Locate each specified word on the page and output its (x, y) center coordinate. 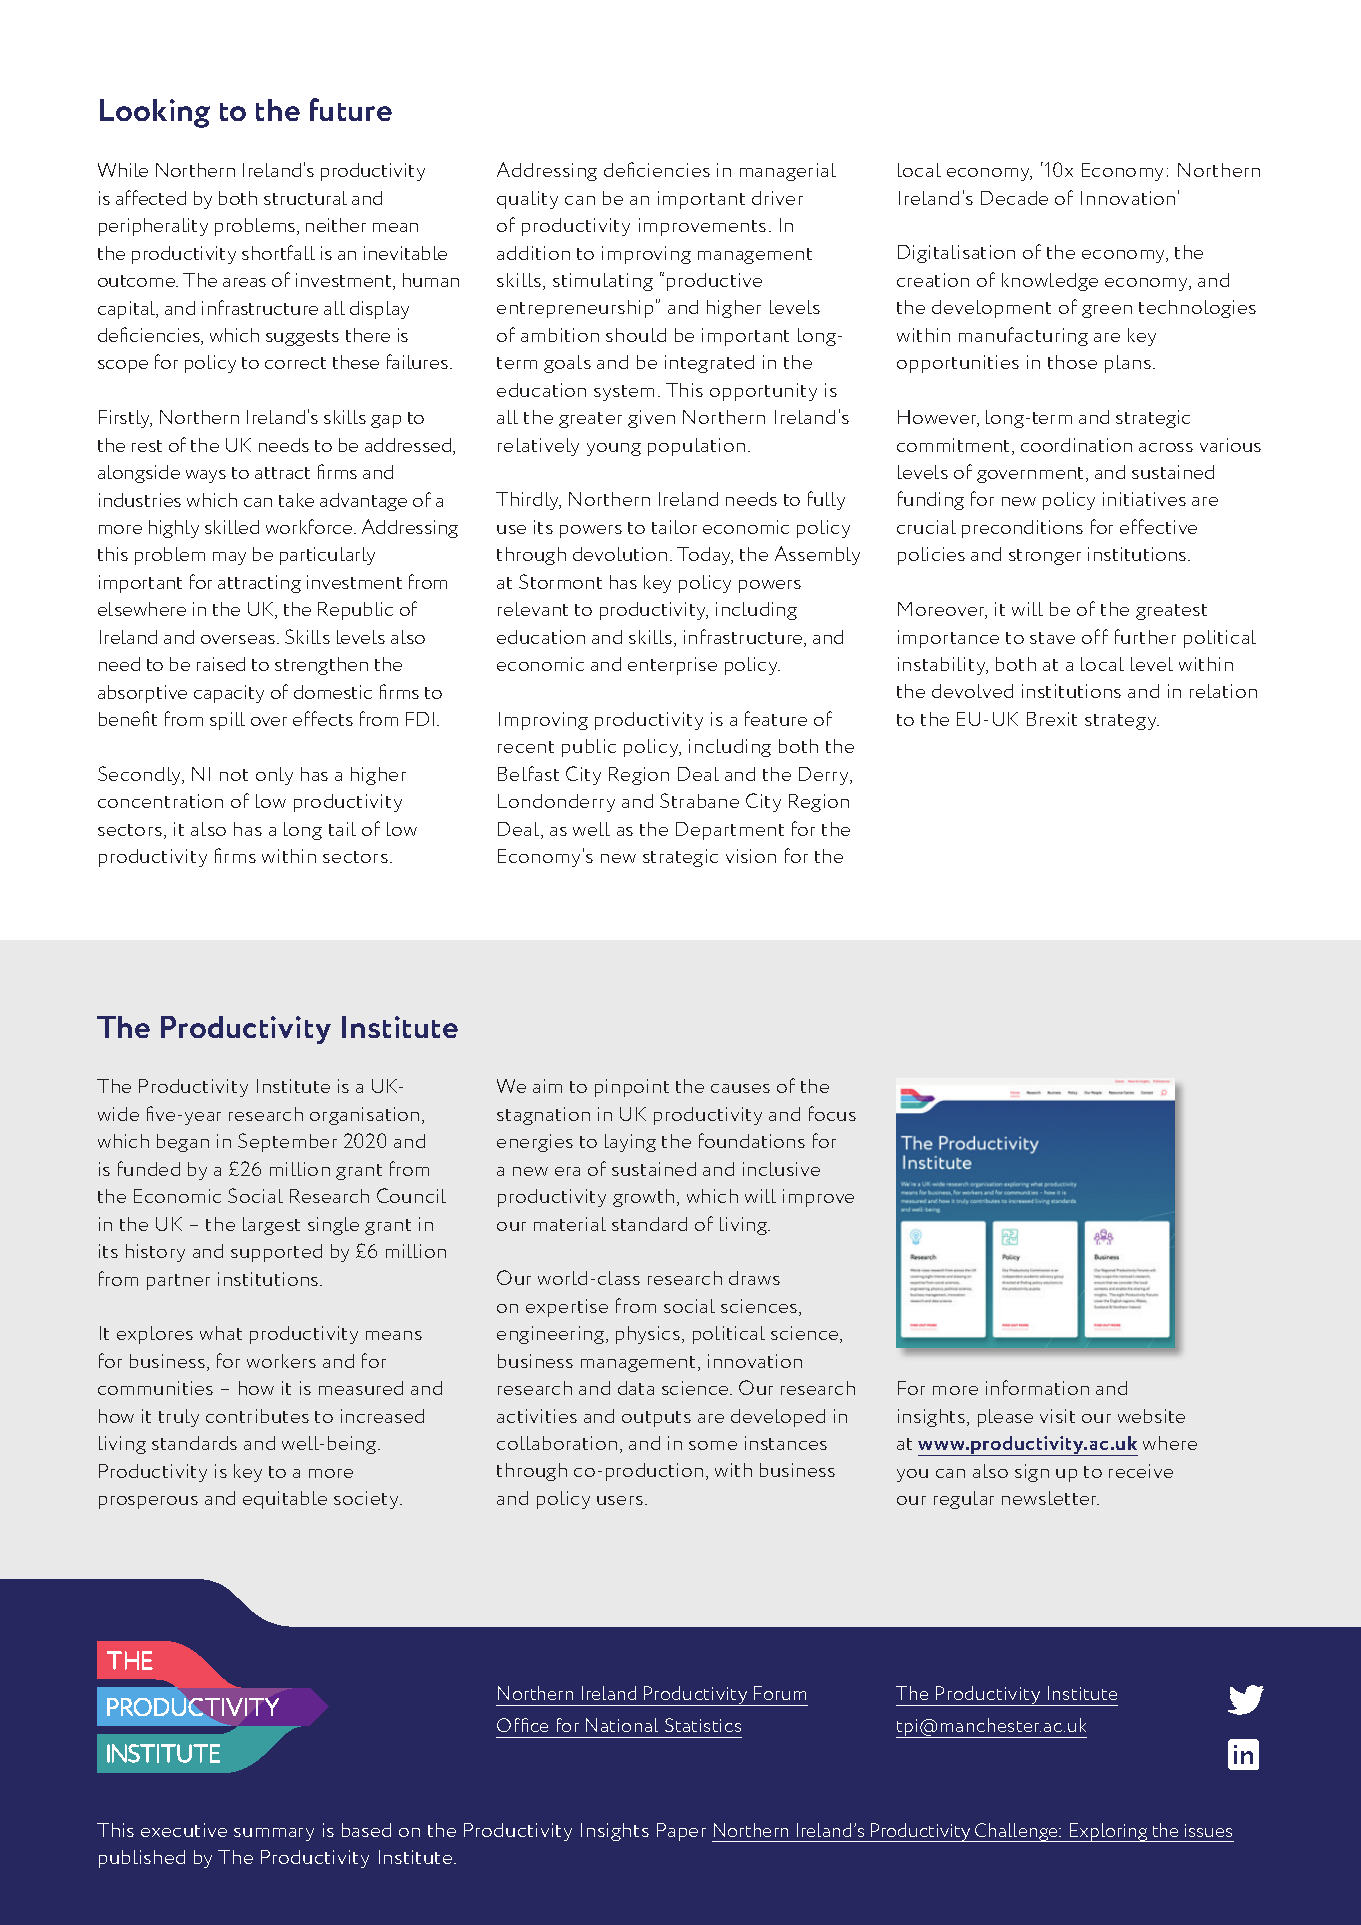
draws (754, 1278)
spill (227, 721)
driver (777, 198)
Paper (681, 1832)
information (1037, 1387)
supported (276, 1253)
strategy (1122, 722)
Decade (1014, 198)
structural (305, 198)
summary (274, 1834)
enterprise (672, 666)
